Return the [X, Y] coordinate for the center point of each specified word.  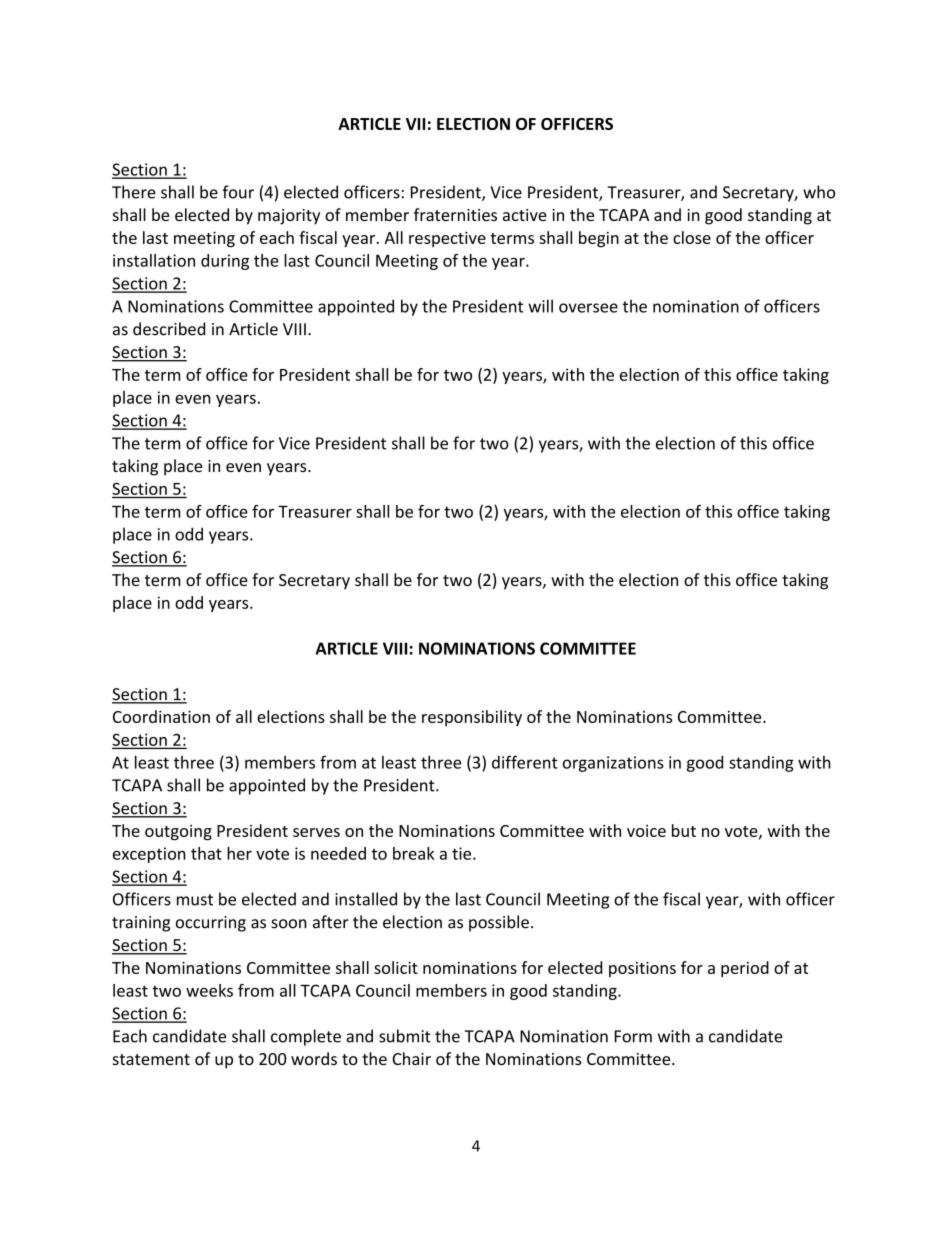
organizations [613, 764]
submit [405, 1036]
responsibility [472, 718]
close [692, 237]
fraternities [455, 214]
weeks [209, 990]
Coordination [161, 716]
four [238, 192]
